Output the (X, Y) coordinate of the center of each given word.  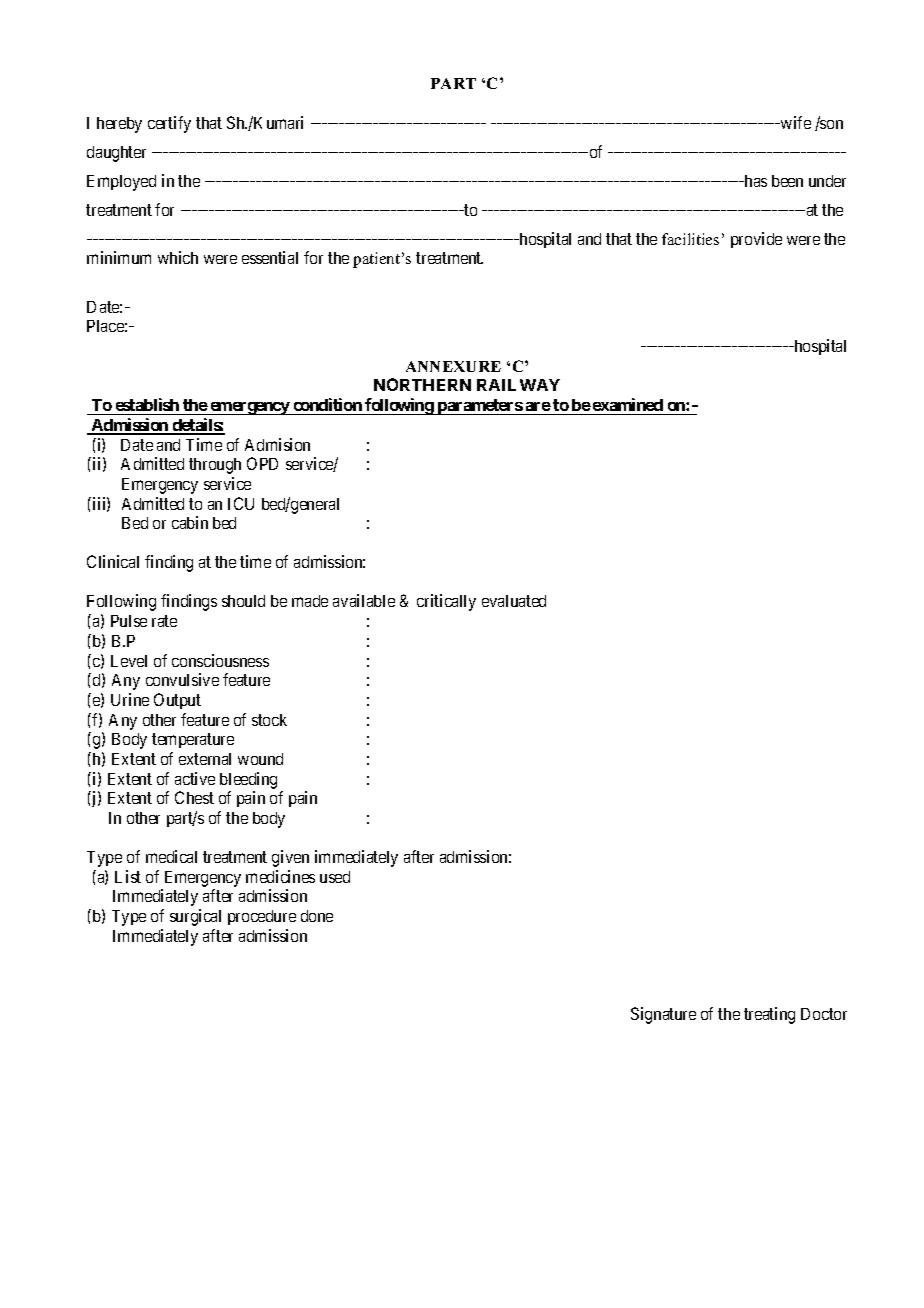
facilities (690, 239)
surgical (195, 917)
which (178, 257)
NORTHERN (422, 384)
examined (628, 404)
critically (446, 602)
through (215, 466)
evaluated (514, 601)
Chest (194, 797)
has (754, 181)
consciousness (220, 660)
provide (756, 240)
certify (169, 124)
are (538, 406)
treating (769, 1015)
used (335, 877)
